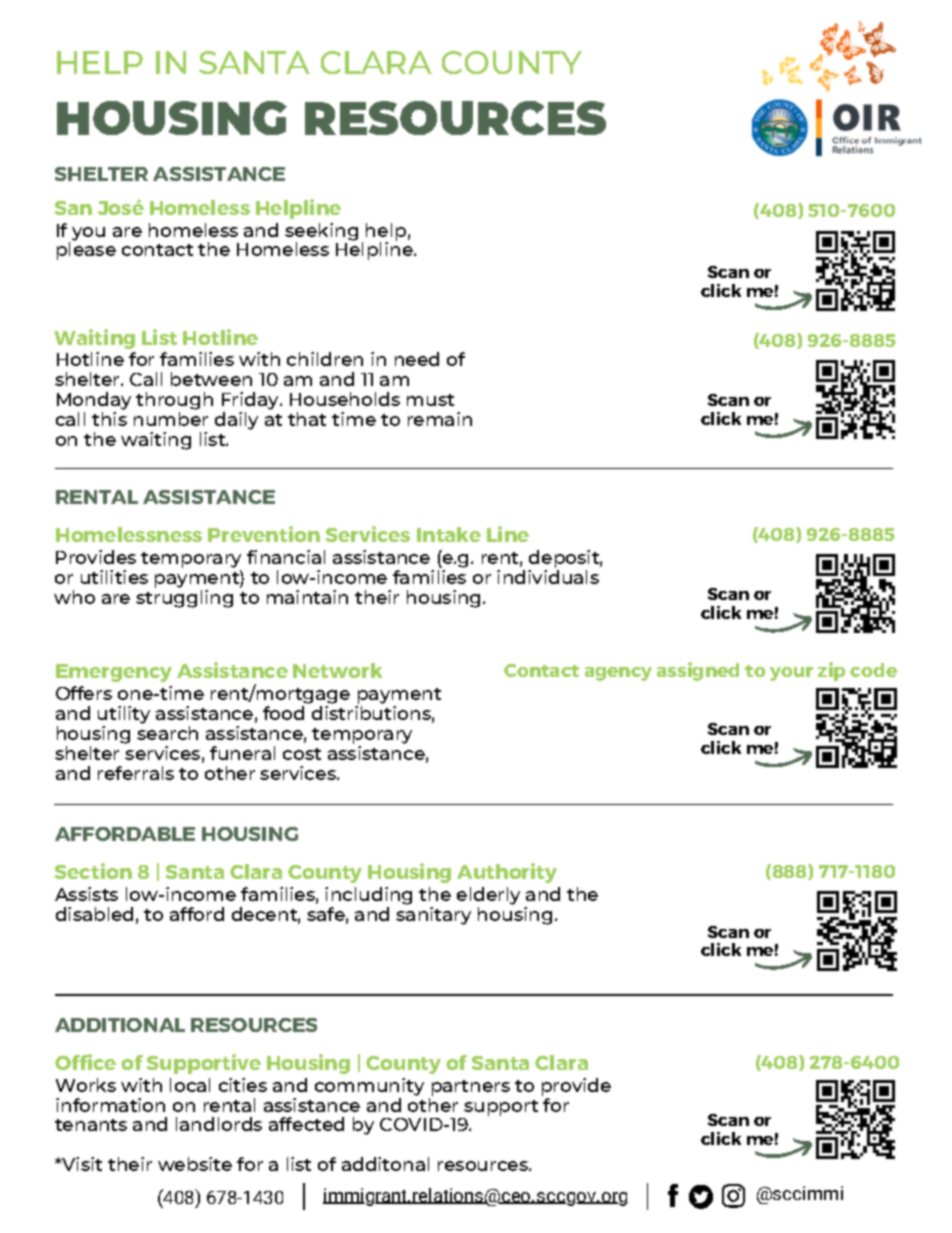 Image resolution: width=952 pixels, height=1233 pixels. I want to click on landlords, so click(219, 1124).
